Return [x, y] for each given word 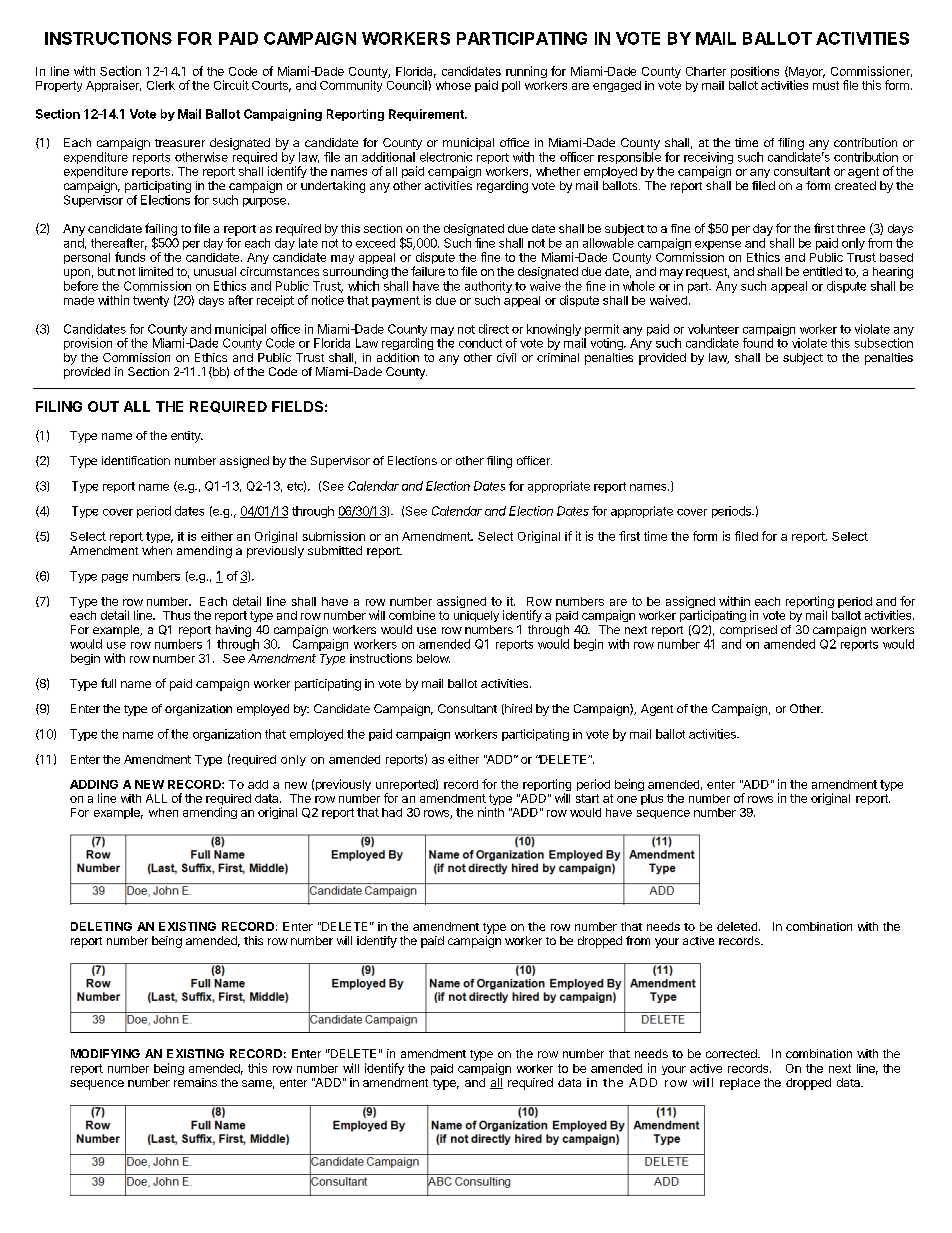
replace [740, 1084]
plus [652, 799]
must [826, 85]
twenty [151, 301]
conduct [480, 343]
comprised [748, 631]
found [758, 343]
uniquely [476, 616]
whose [453, 85]
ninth [491, 812]
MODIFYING [105, 1053]
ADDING [94, 784]
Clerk [161, 85]
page [115, 578]
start [587, 798]
